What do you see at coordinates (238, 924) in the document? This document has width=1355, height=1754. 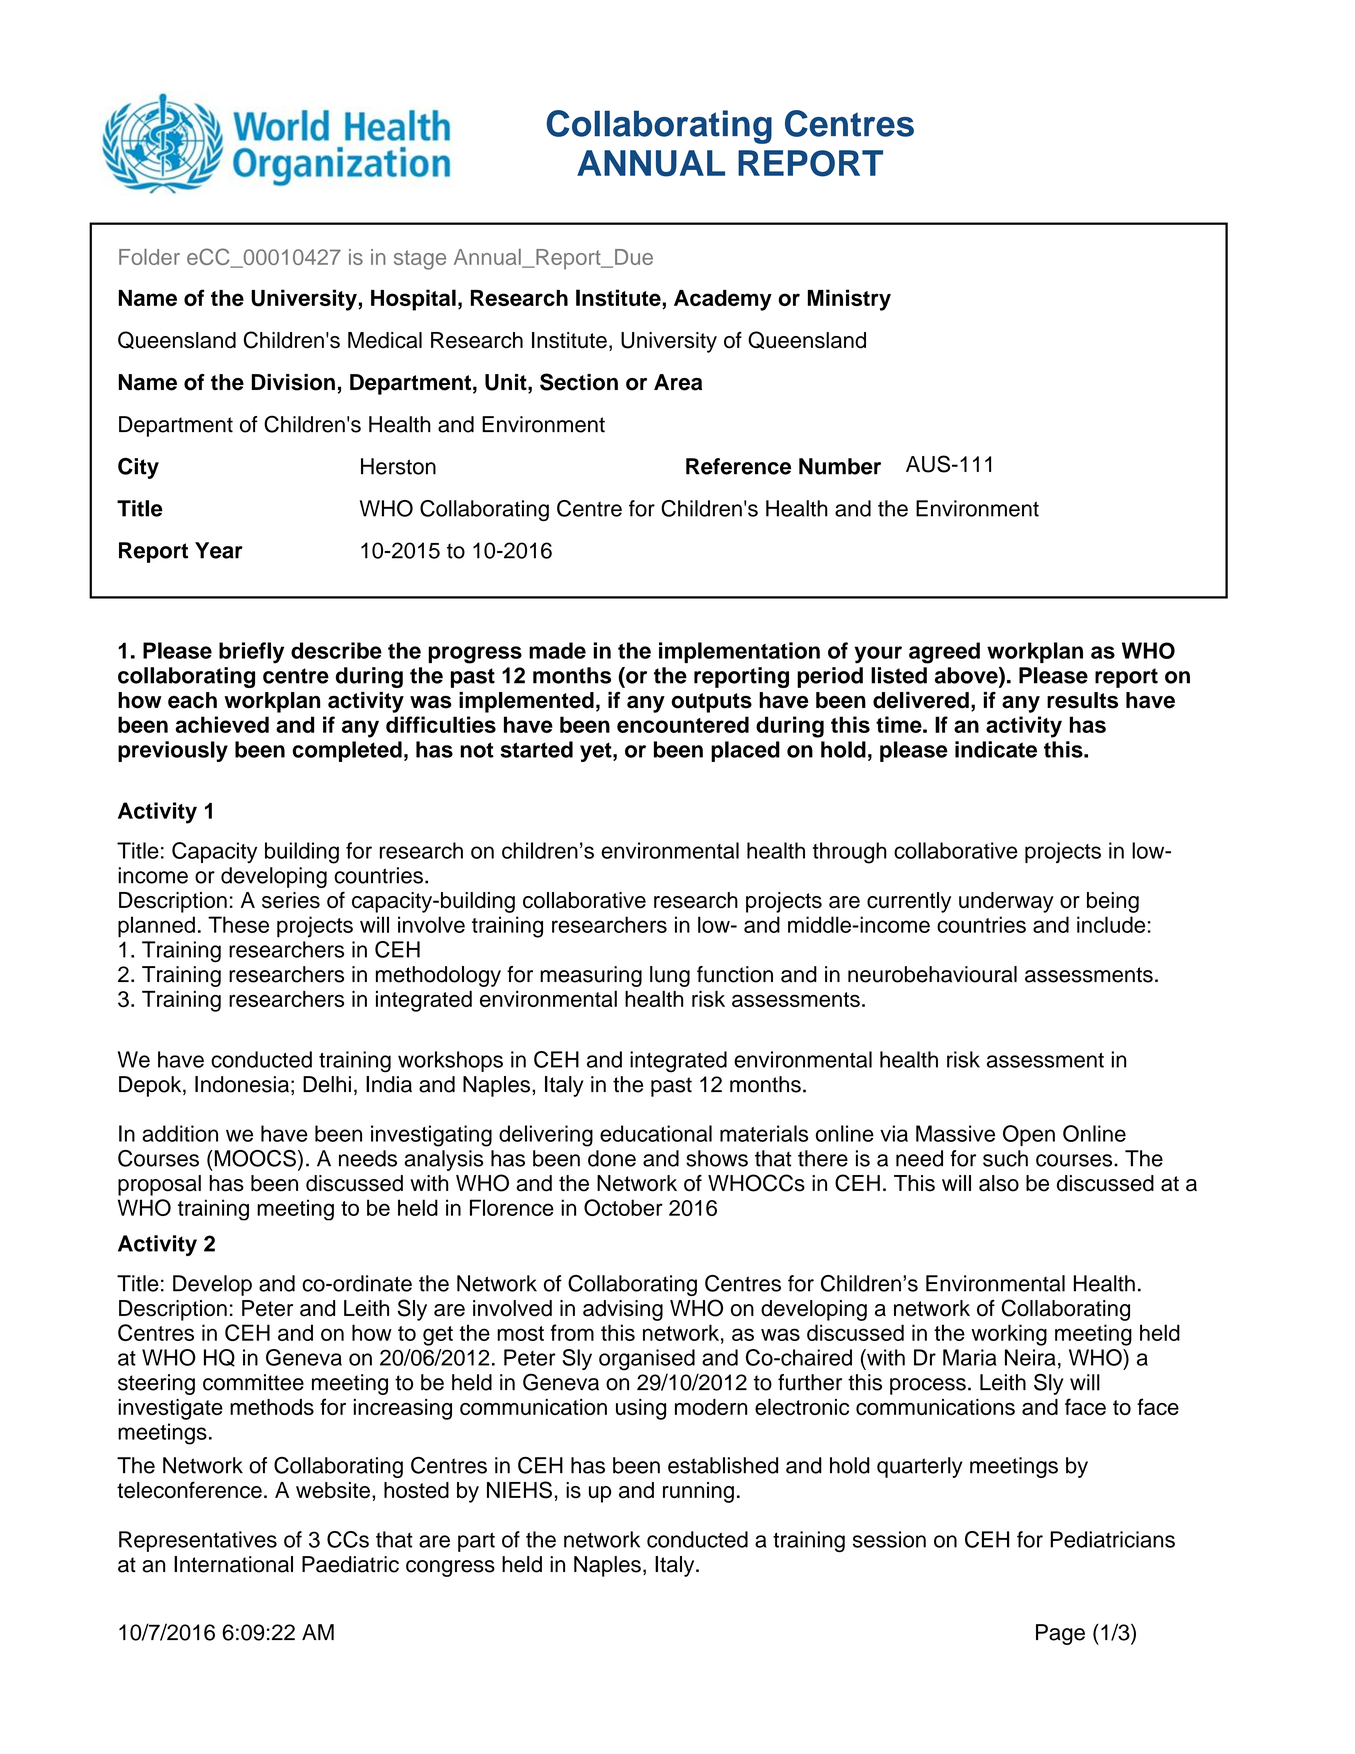 I see `These` at bounding box center [238, 924].
